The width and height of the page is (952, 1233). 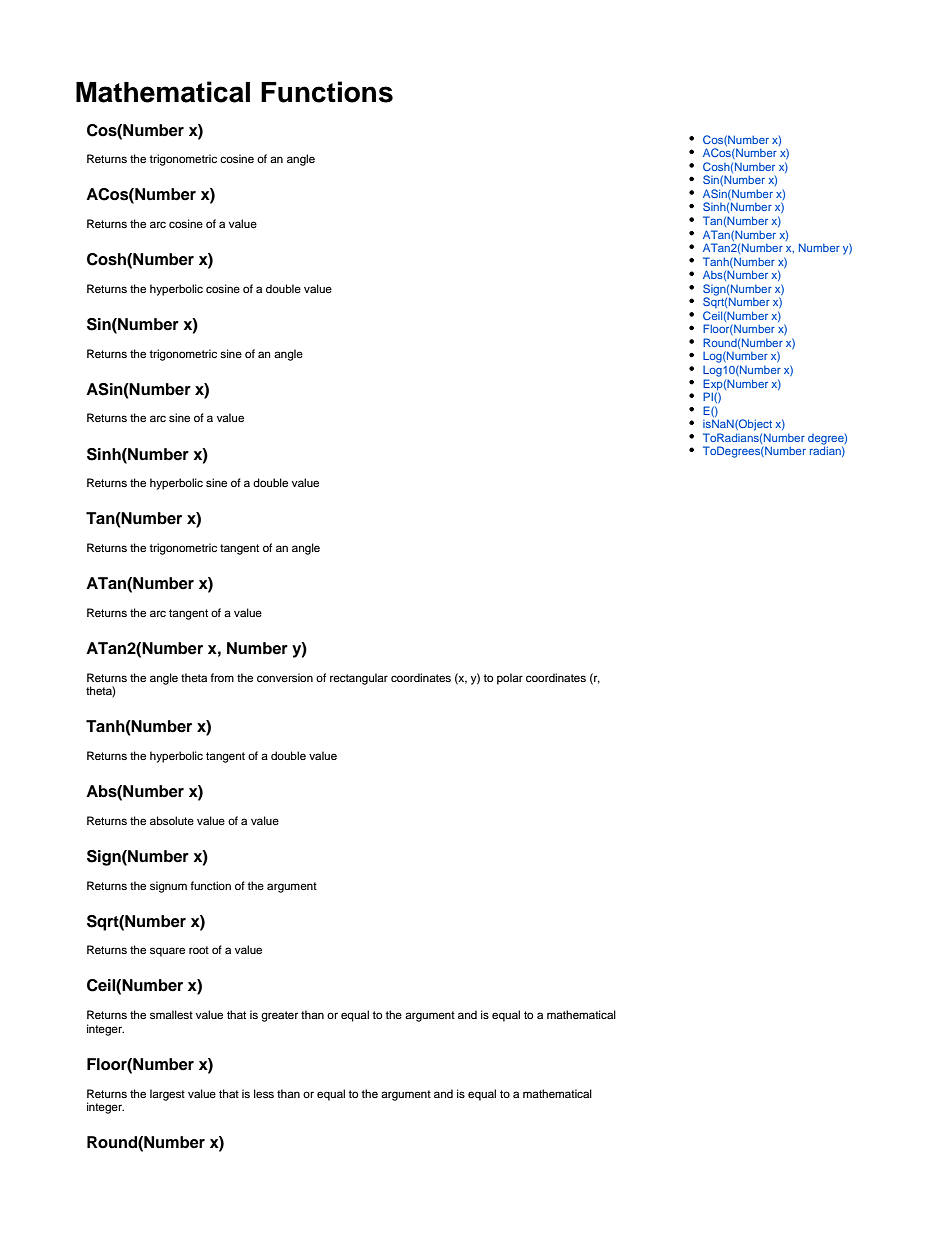 What do you see at coordinates (510, 679) in the page?
I see `polar` at bounding box center [510, 679].
